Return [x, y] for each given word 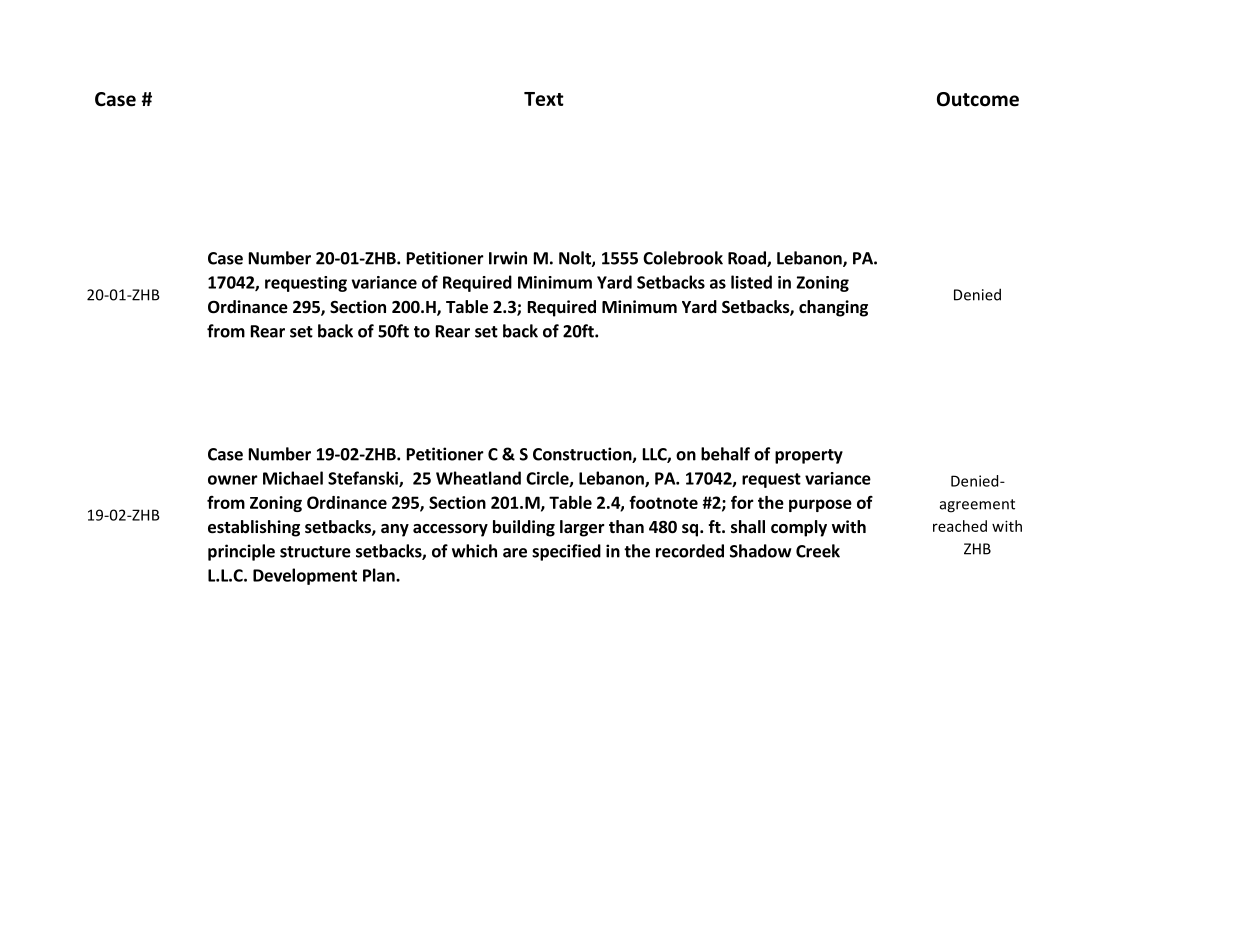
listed [751, 282]
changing [833, 308]
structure [315, 552]
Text [544, 99]
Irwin [508, 258]
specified [566, 552]
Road [748, 259]
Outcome [978, 99]
